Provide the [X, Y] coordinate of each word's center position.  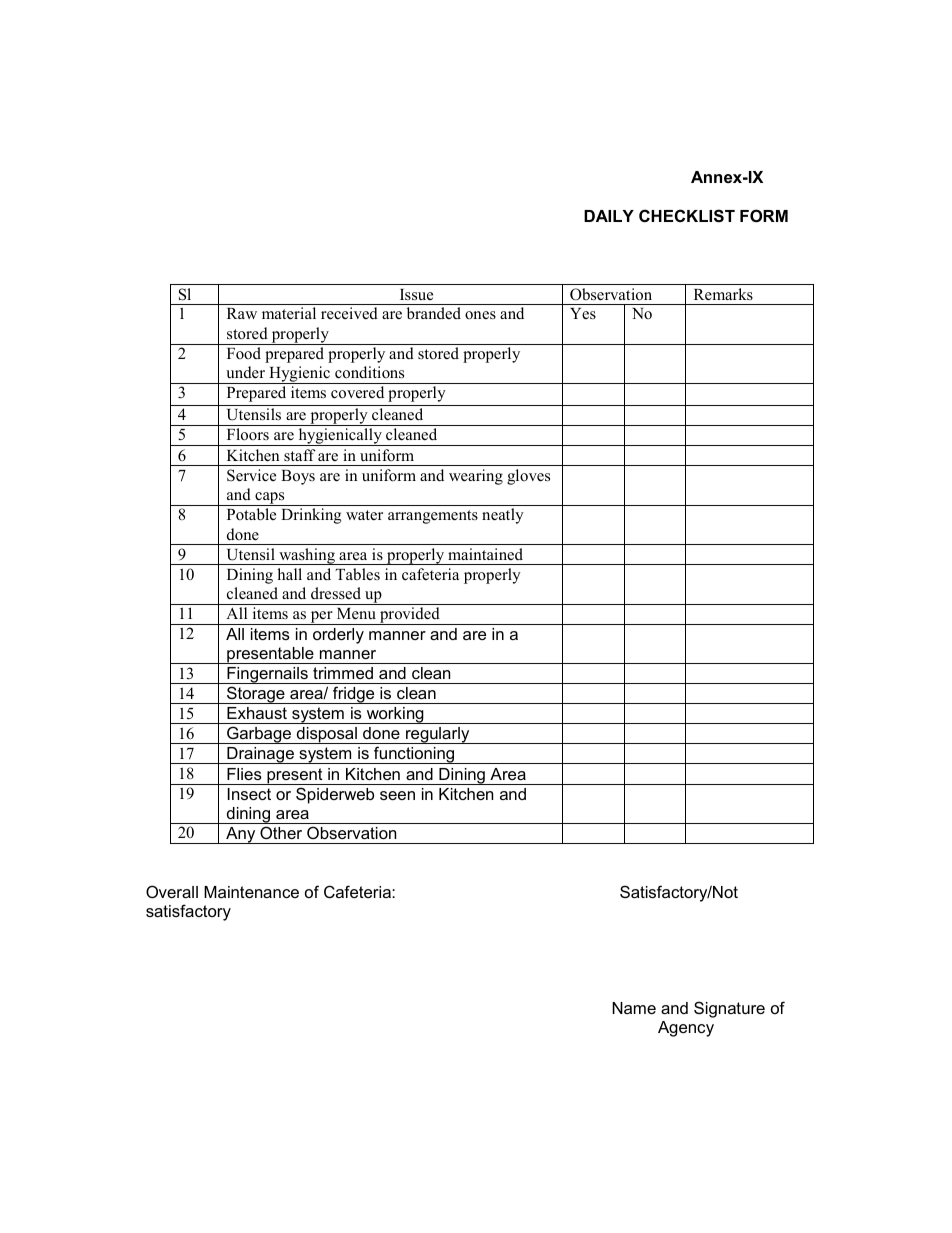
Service [251, 475]
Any [241, 835]
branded [434, 313]
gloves [528, 477]
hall [289, 574]
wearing [476, 477]
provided [410, 616]
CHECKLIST [687, 216]
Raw [242, 313]
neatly [503, 516]
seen [397, 795]
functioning [414, 755]
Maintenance [251, 892]
